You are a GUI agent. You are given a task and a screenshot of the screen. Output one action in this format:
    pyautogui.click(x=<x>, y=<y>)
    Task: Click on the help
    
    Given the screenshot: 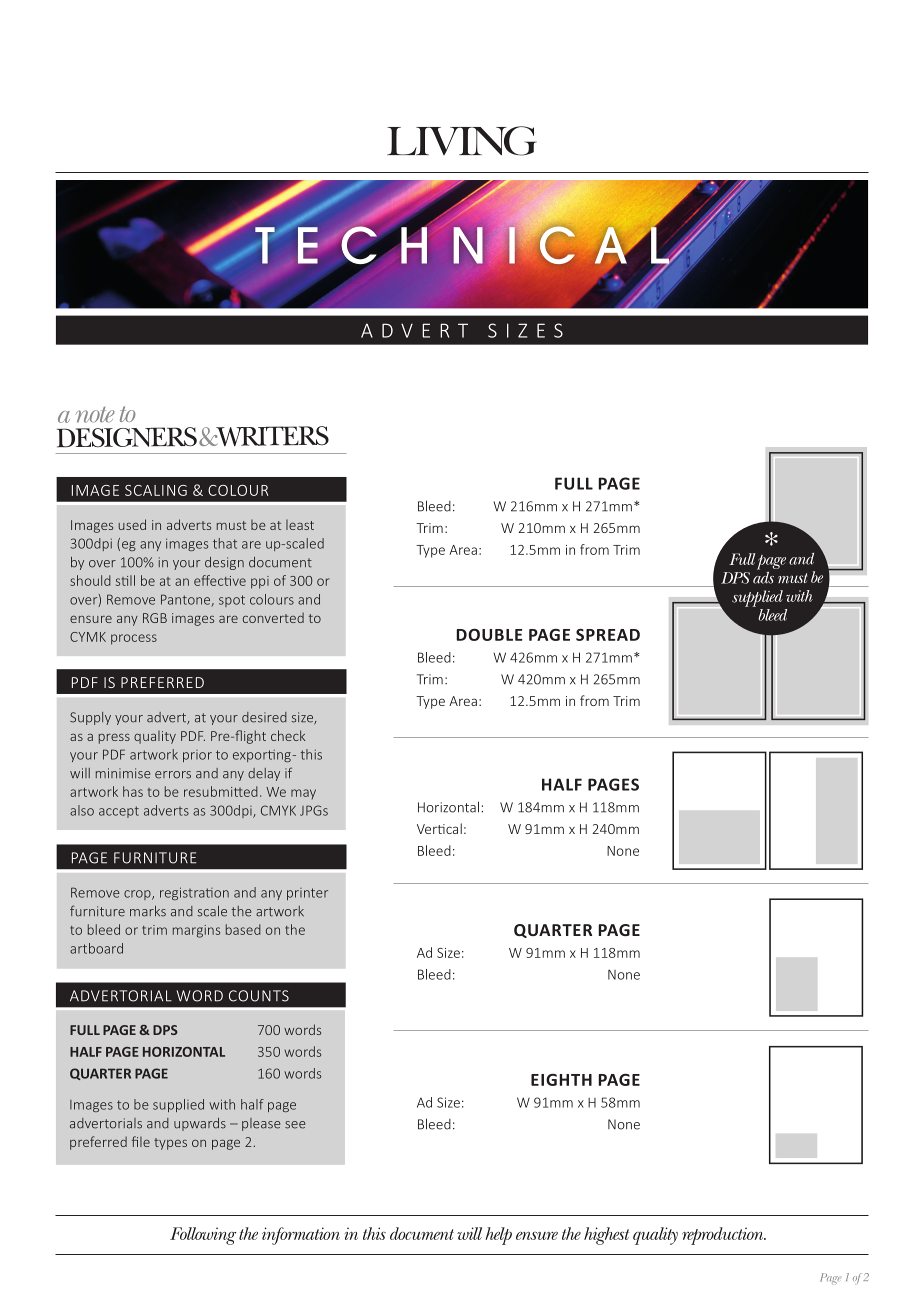 What is the action you would take?
    pyautogui.click(x=498, y=1236)
